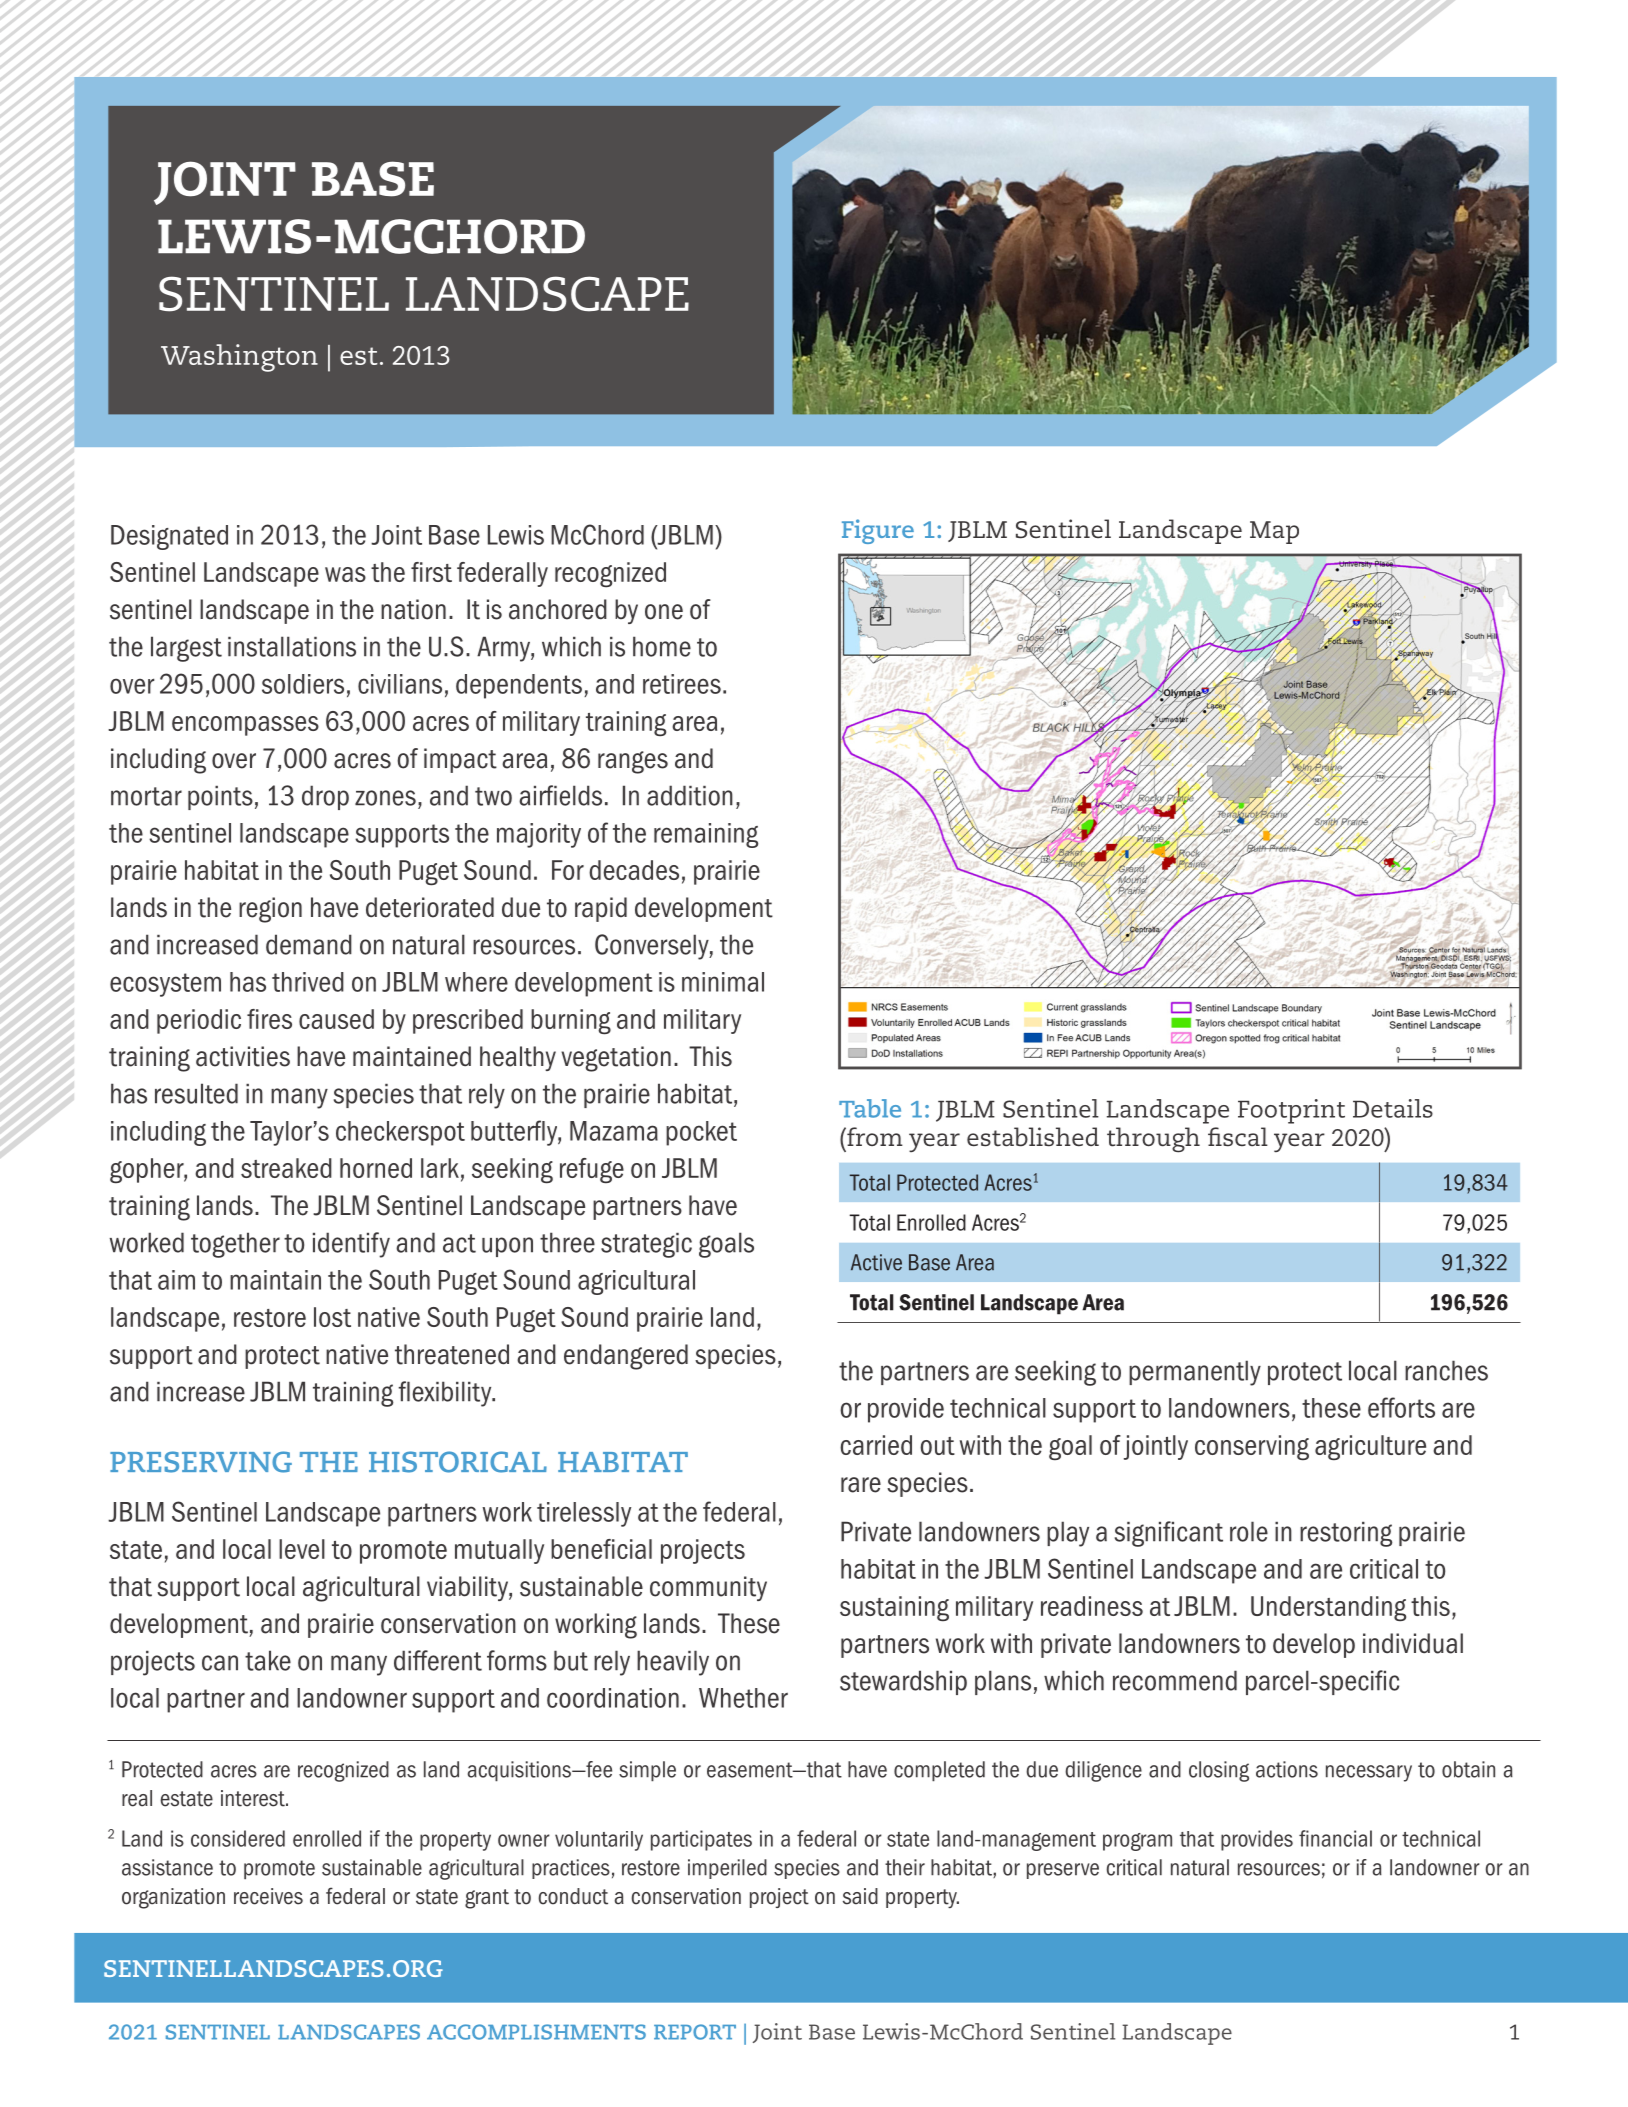 This screenshot has height=2107, width=1628. I want to click on Map, so click(1274, 532).
